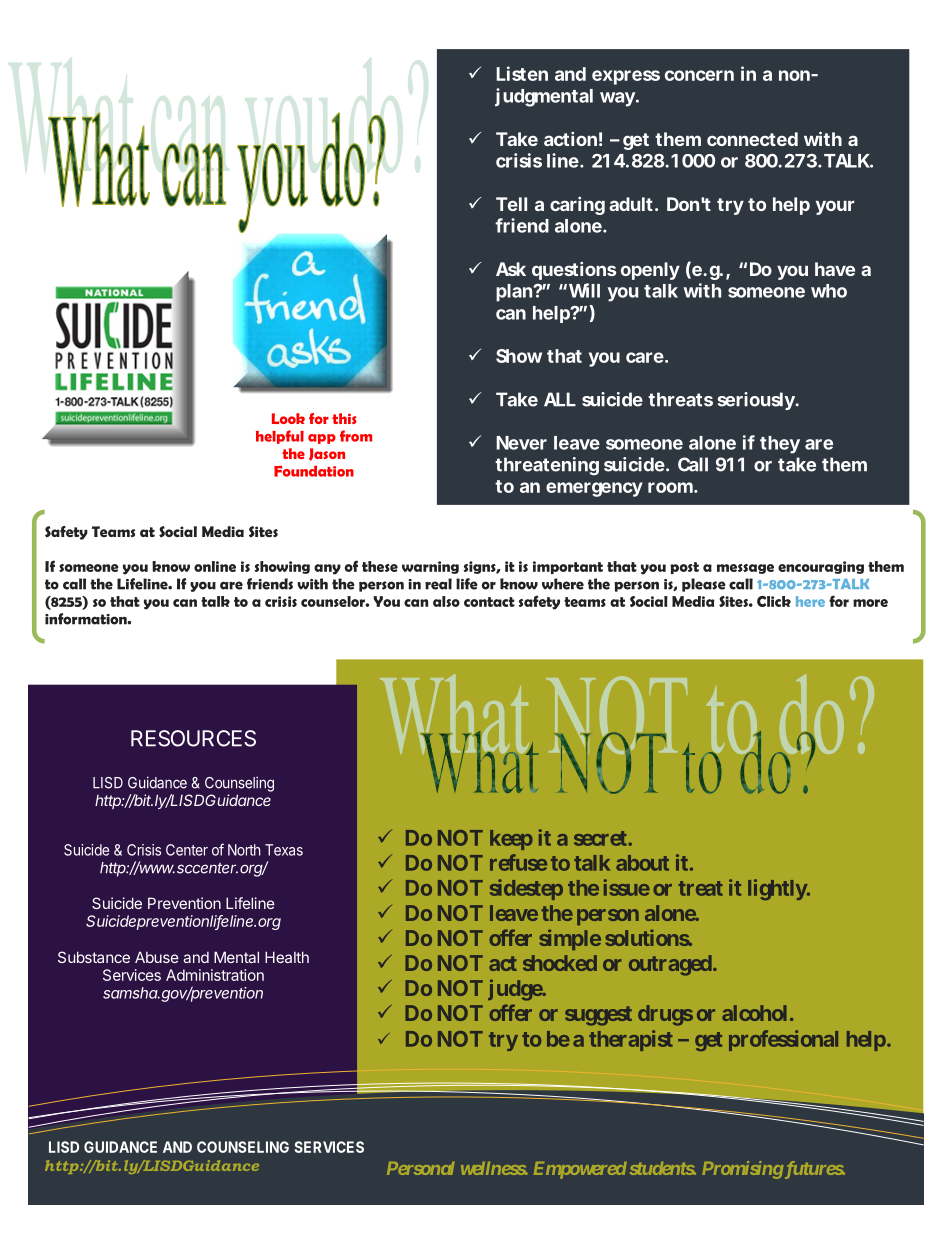 The height and width of the page is (1233, 952). What do you see at coordinates (215, 975) in the page?
I see `Administration` at bounding box center [215, 975].
